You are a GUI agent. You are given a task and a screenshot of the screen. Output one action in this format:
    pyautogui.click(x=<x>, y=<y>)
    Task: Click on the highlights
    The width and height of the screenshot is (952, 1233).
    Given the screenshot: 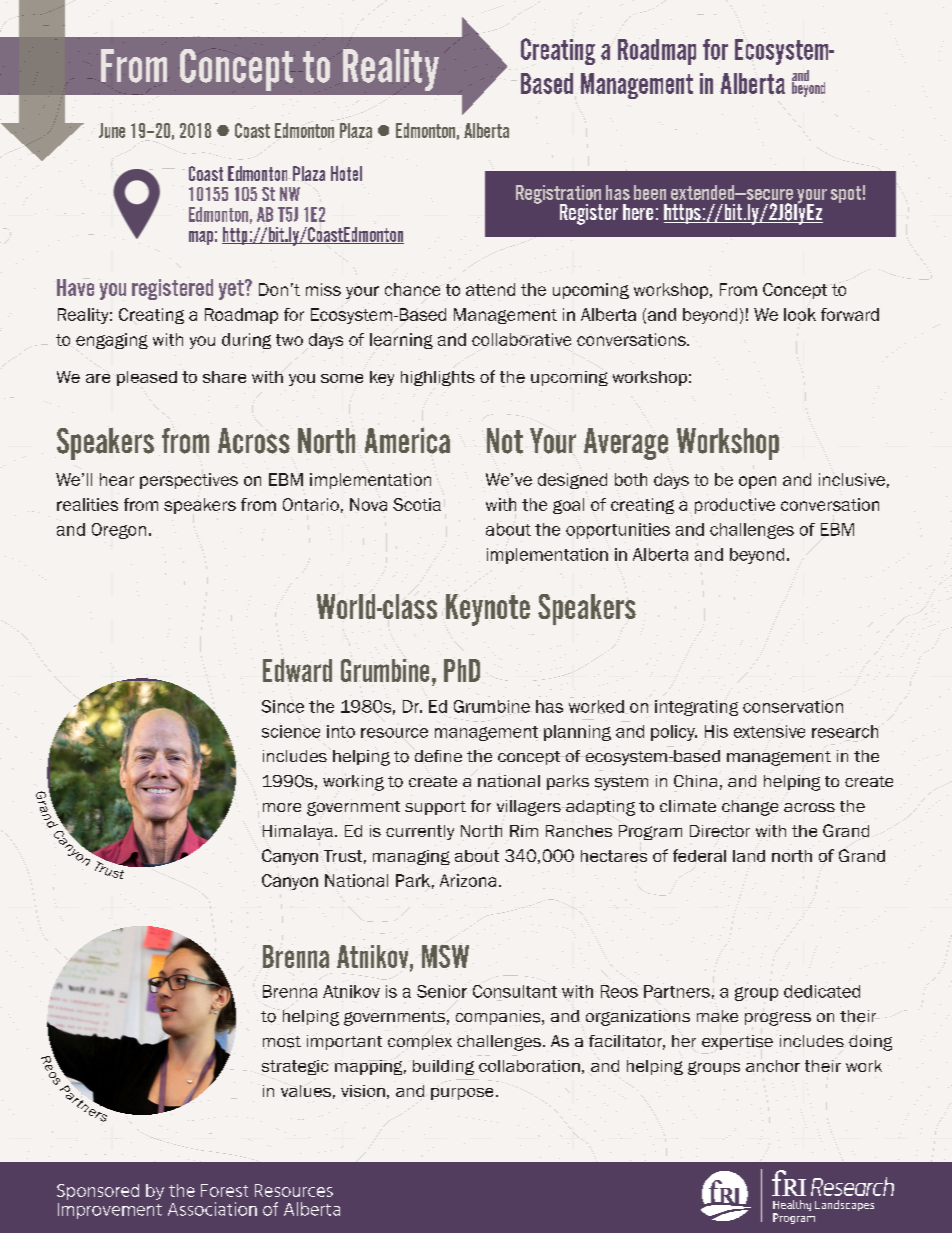 What is the action you would take?
    pyautogui.click(x=438, y=378)
